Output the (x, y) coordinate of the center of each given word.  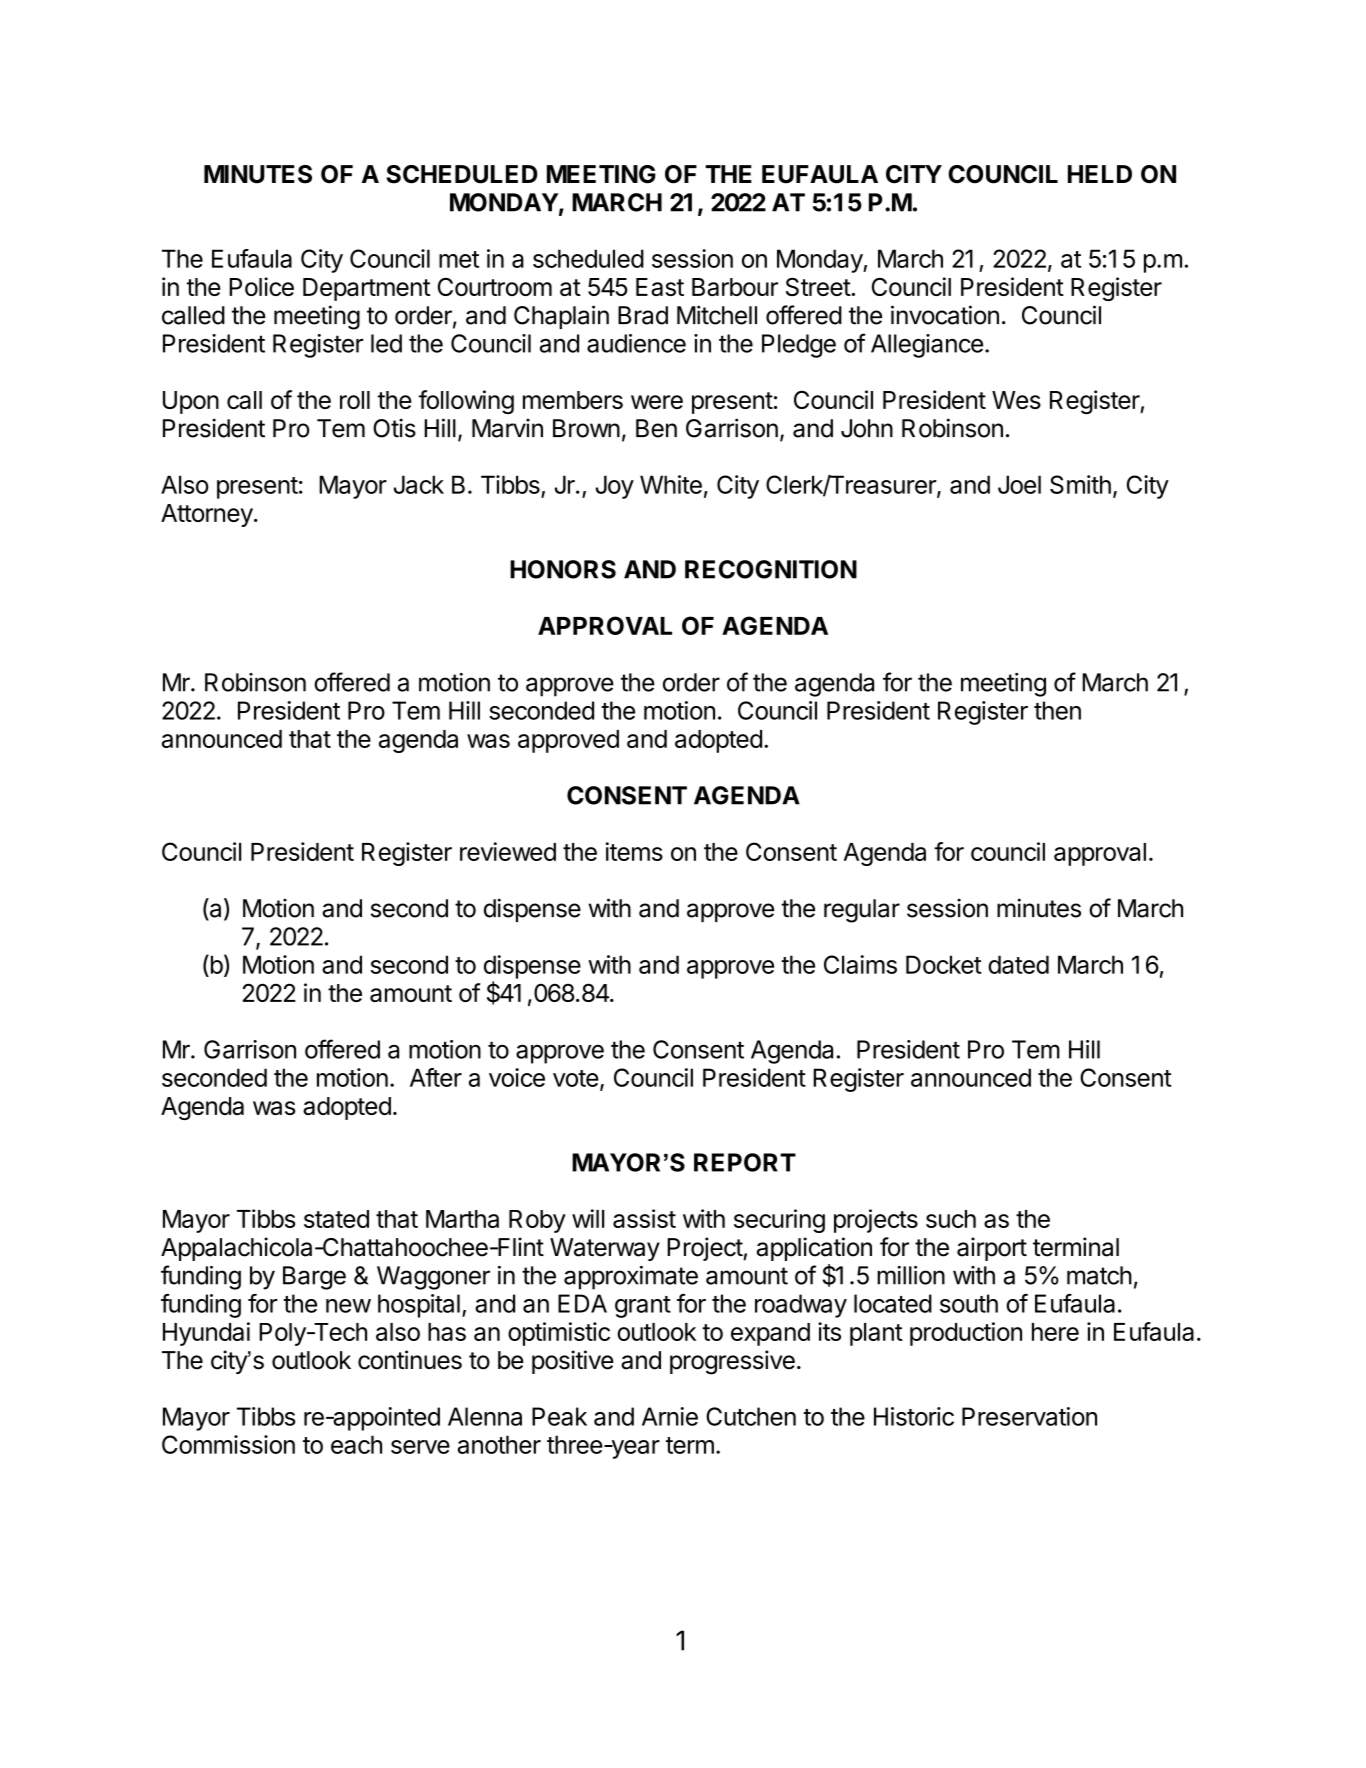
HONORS (563, 569)
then (1057, 710)
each (356, 1444)
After (436, 1077)
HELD (1100, 174)
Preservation (1029, 1416)
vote (576, 1078)
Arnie (670, 1416)
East (660, 287)
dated (1018, 964)
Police (261, 286)
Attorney (207, 515)
